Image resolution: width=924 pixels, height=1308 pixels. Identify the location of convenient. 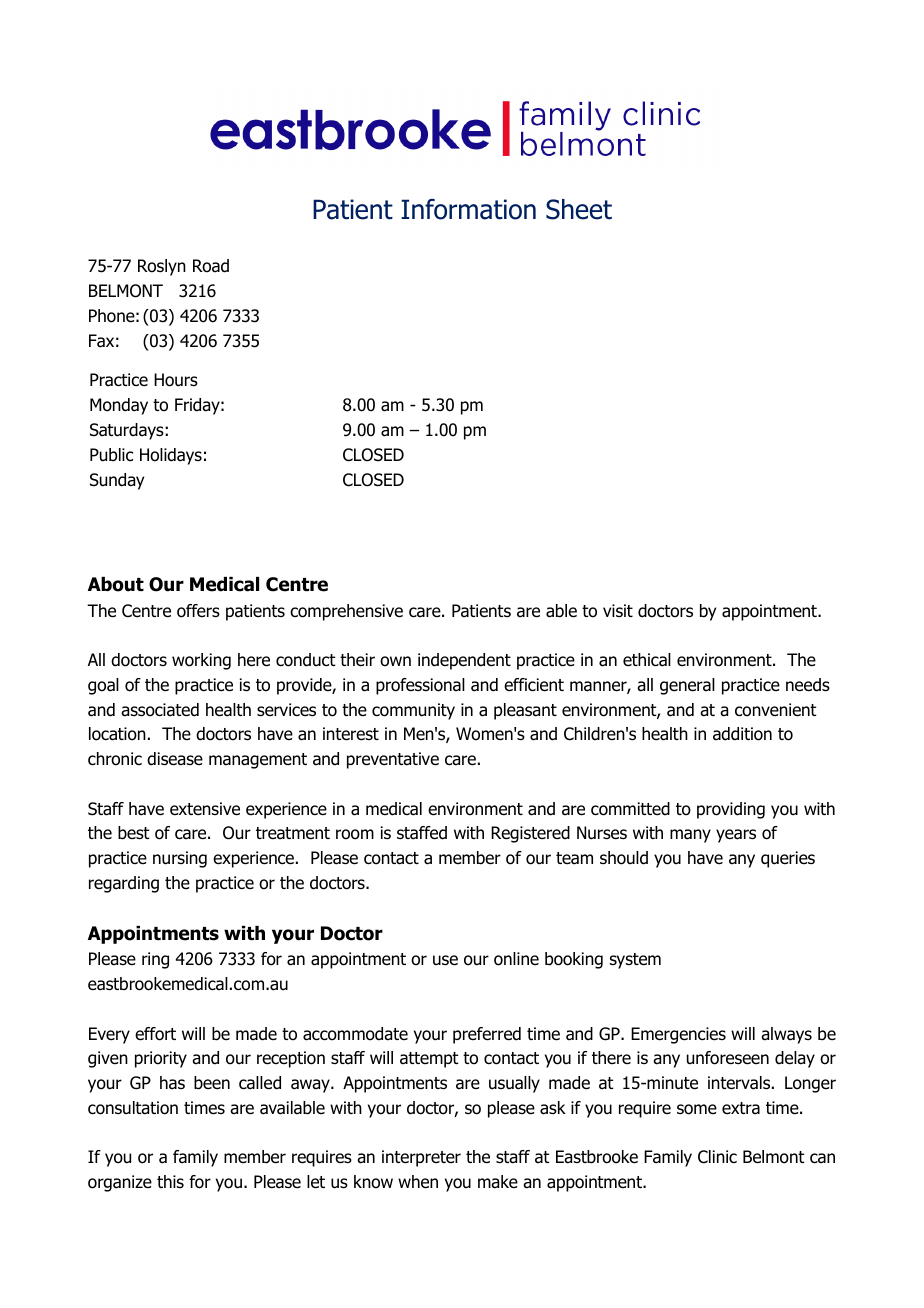
(776, 710).
